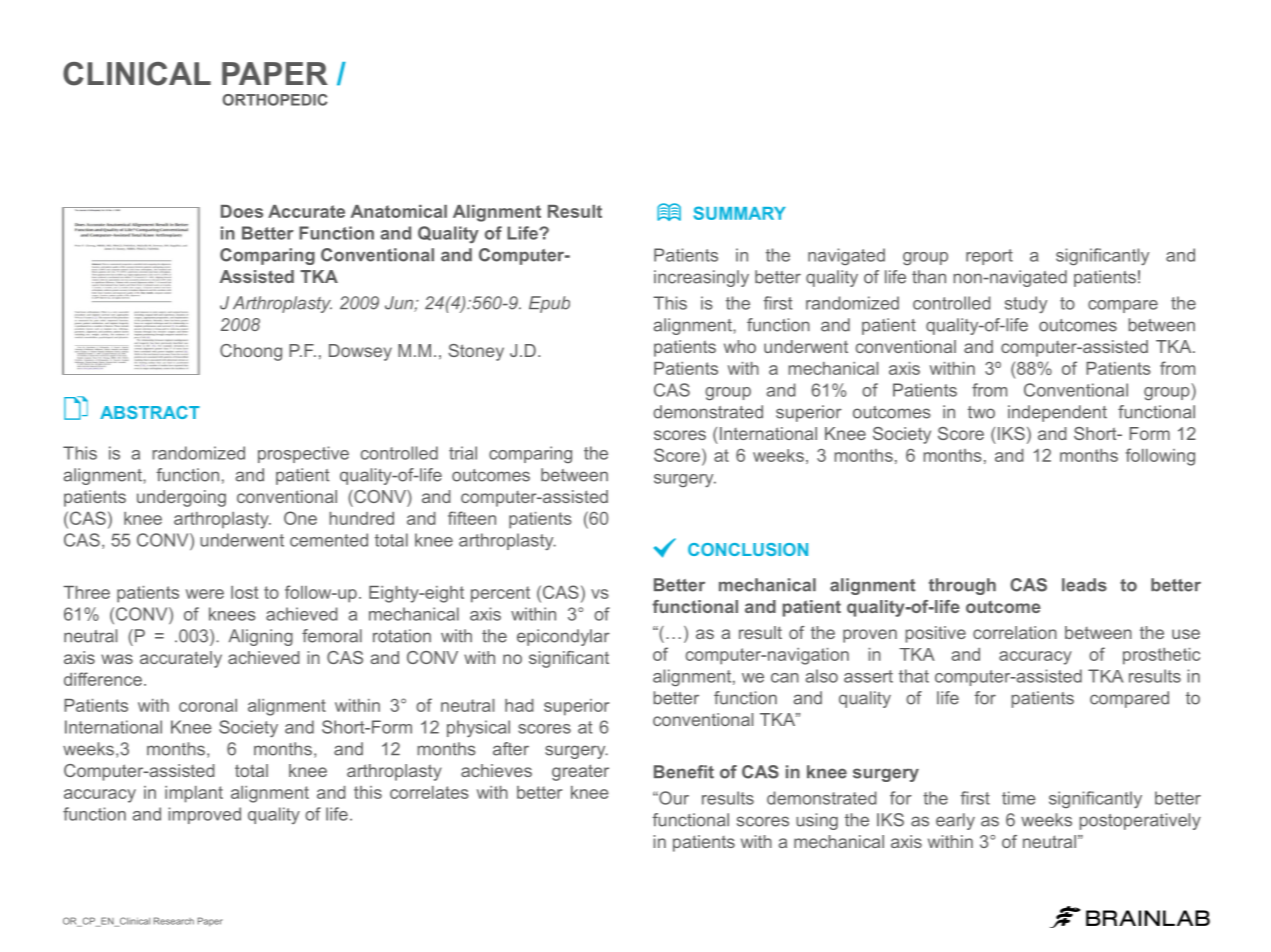  Describe the element at coordinates (275, 100) in the screenshot. I see `ORTHOPEDIC` at that location.
